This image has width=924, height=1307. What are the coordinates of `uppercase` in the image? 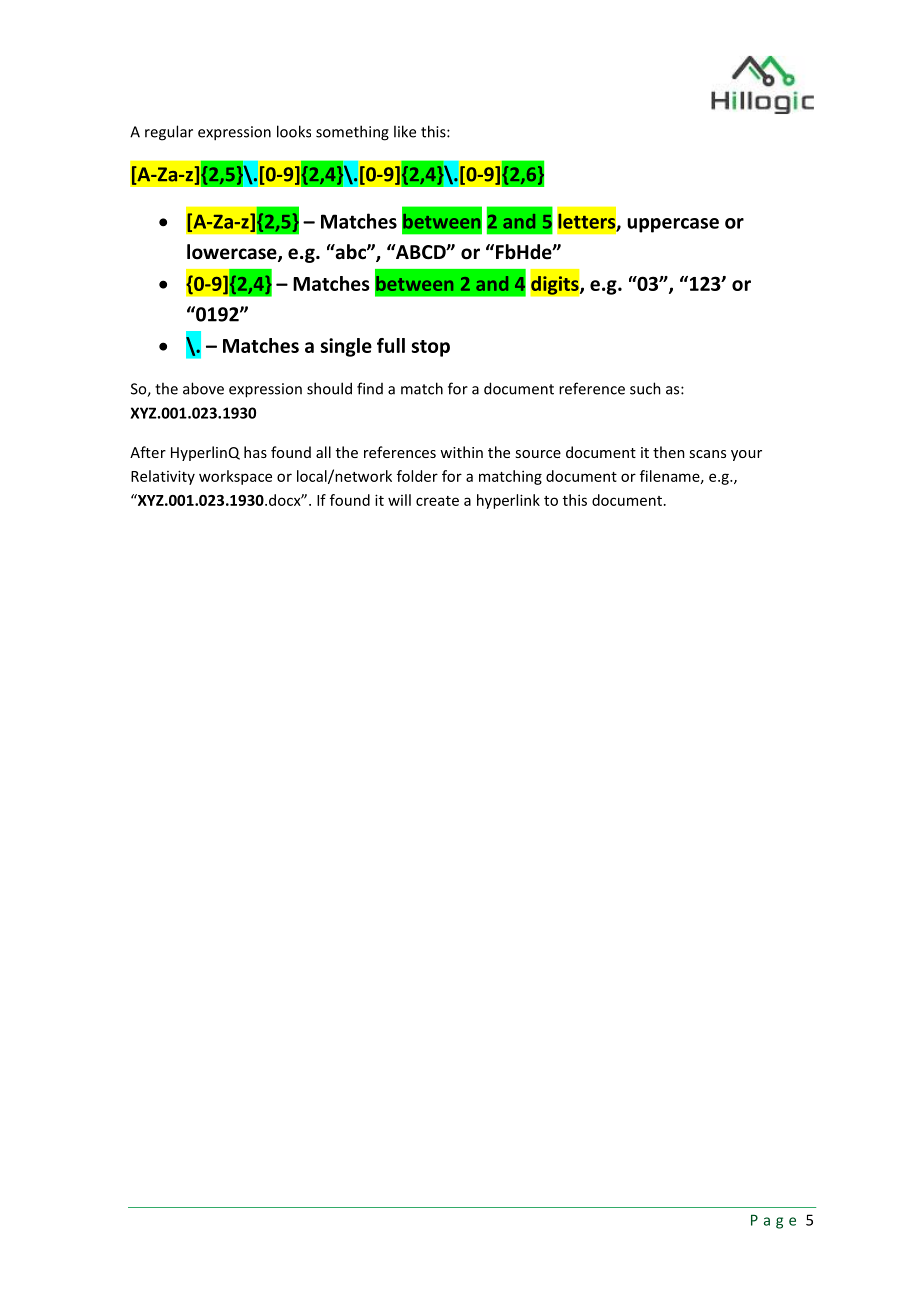 It's located at (673, 225).
